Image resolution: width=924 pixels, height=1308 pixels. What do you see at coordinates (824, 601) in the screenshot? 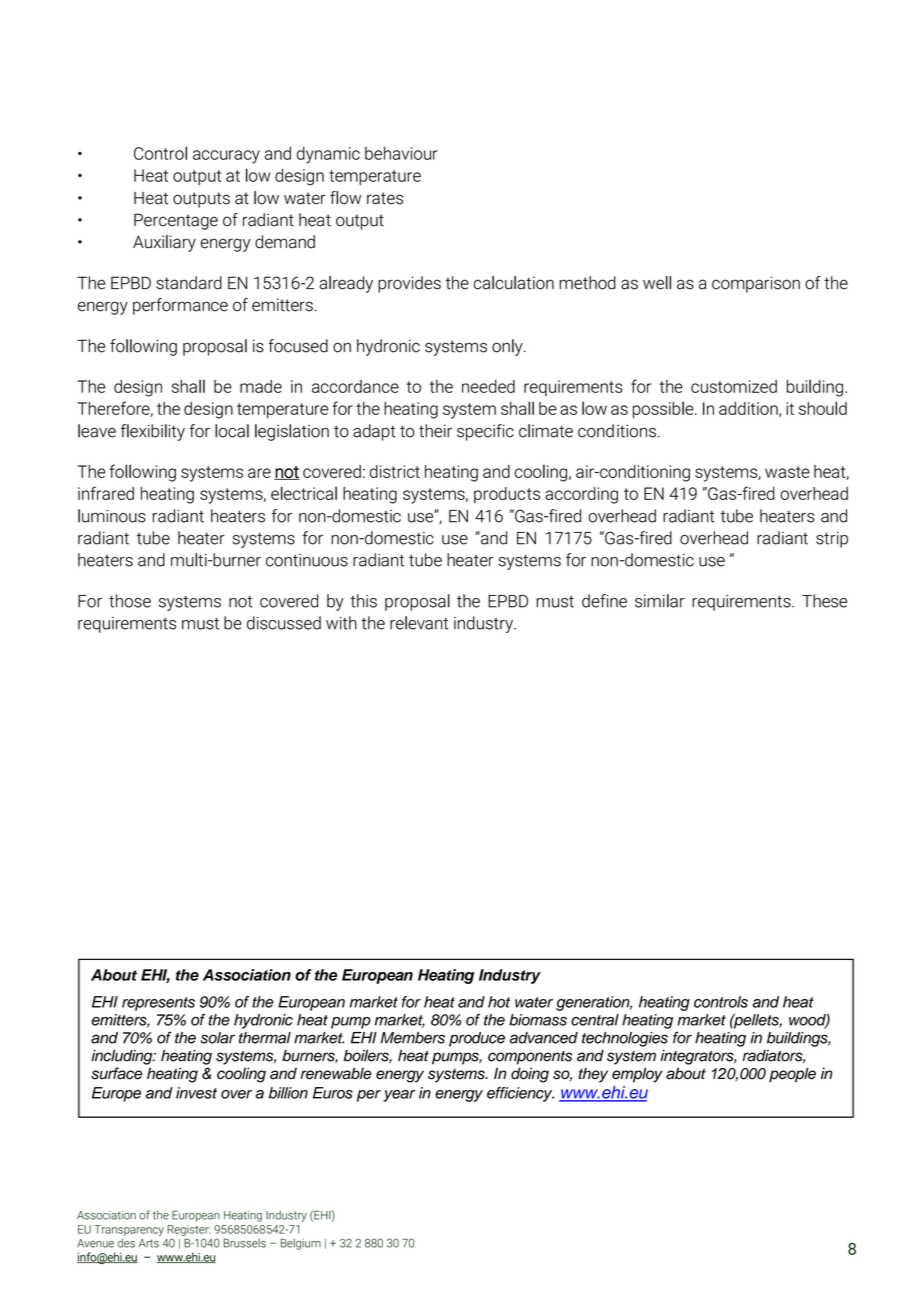
I see `These` at bounding box center [824, 601].
